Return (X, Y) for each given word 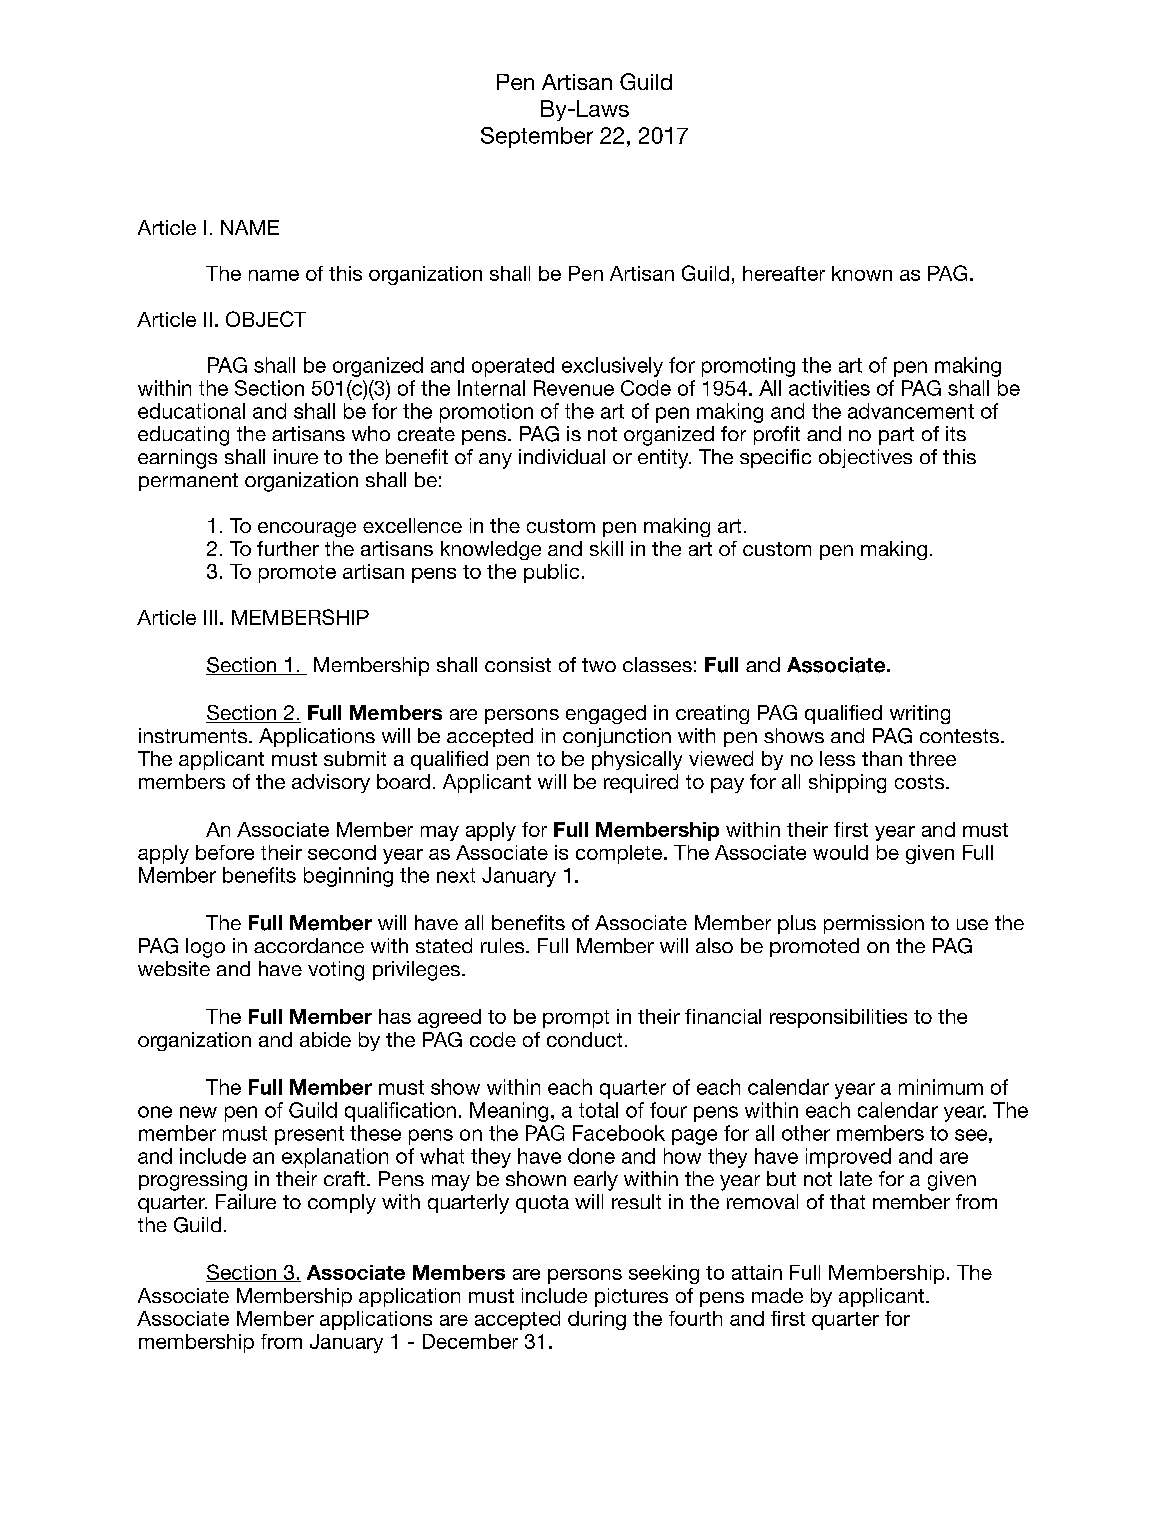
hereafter (784, 273)
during (597, 1320)
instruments (194, 735)
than (882, 758)
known (862, 273)
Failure (246, 1201)
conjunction (617, 737)
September (537, 137)
